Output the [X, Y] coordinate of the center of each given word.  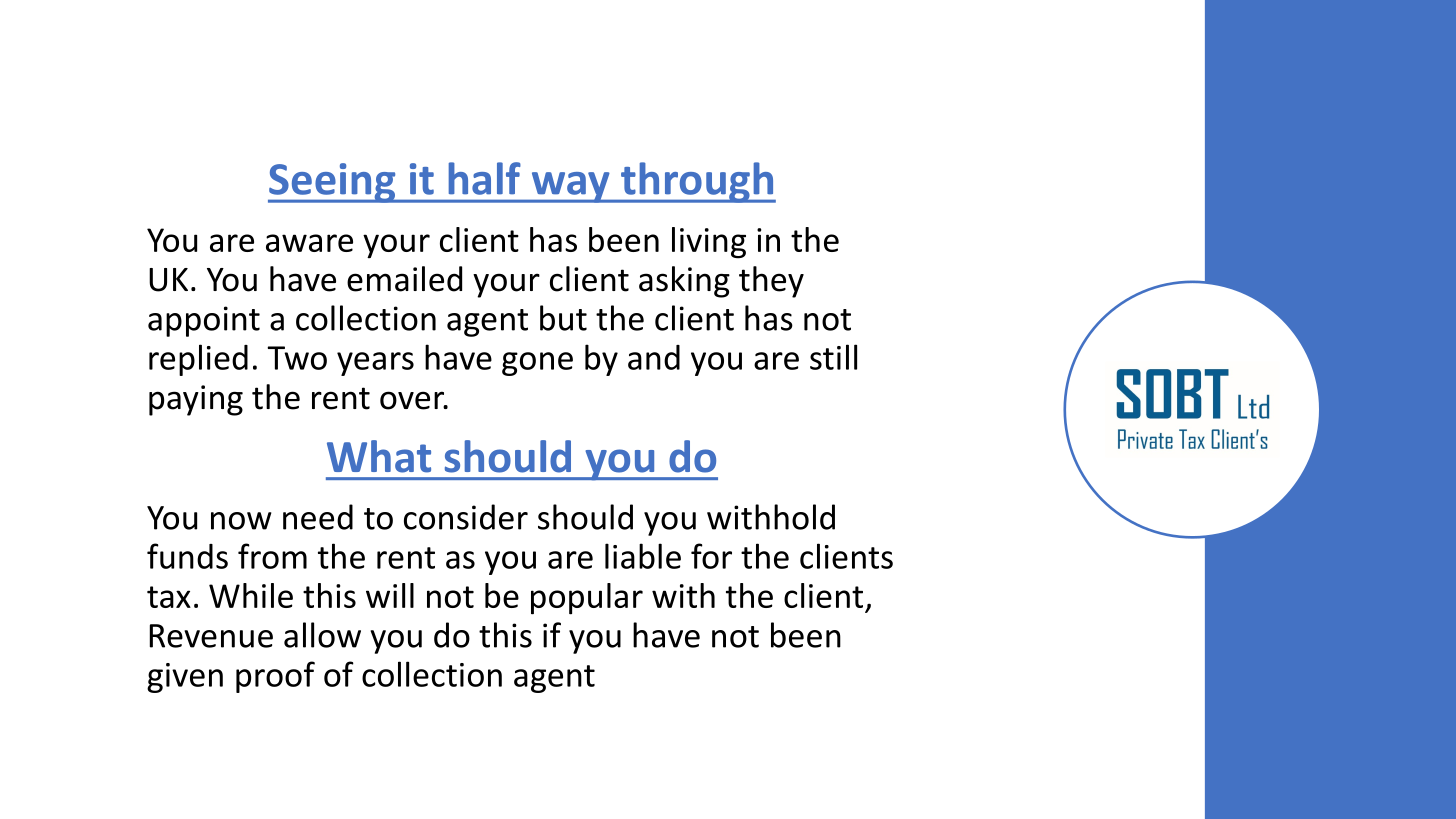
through [697, 182]
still [833, 357]
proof [275, 677]
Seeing [333, 183]
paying [196, 400]
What [379, 456]
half [485, 178]
